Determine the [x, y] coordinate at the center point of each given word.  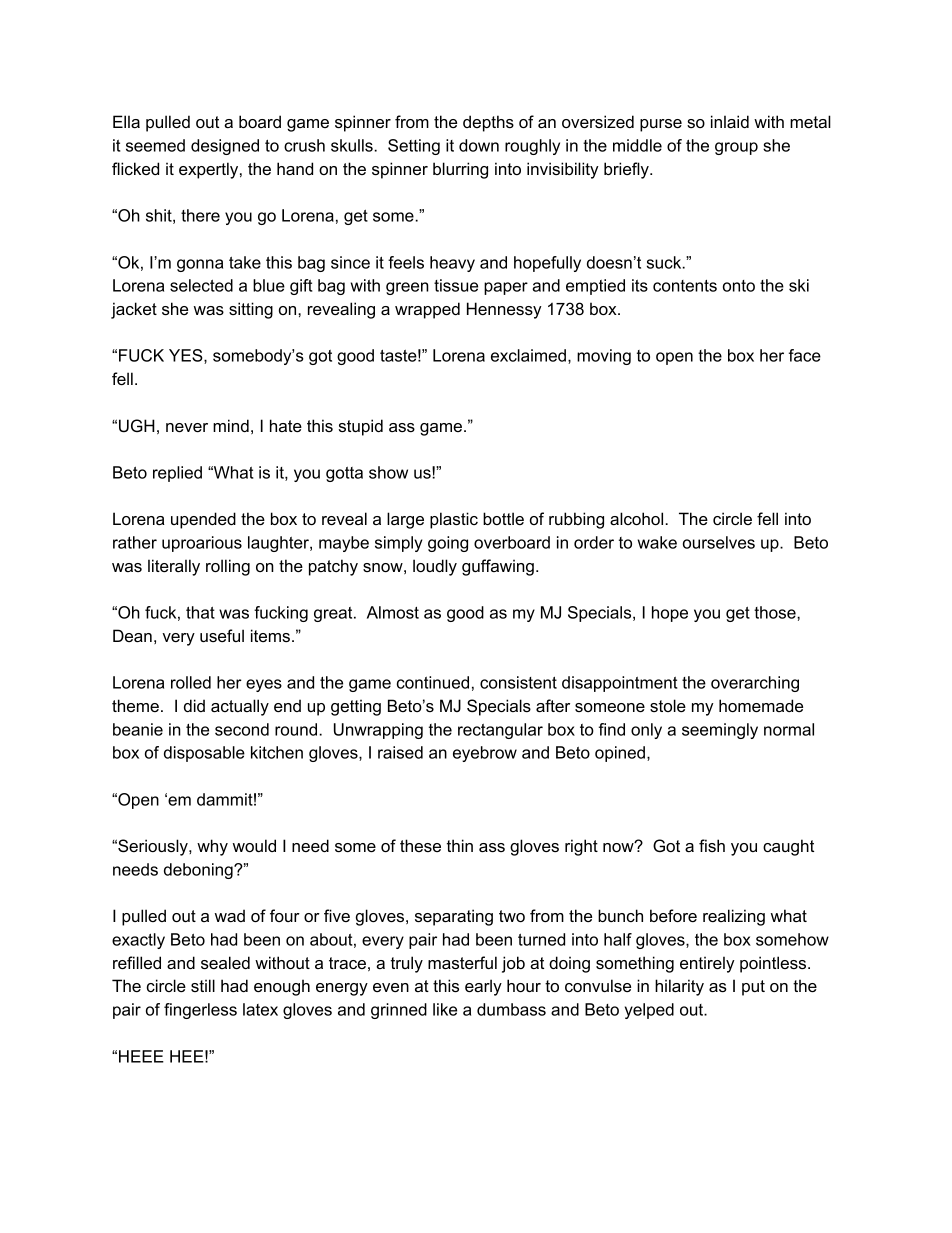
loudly [435, 567]
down [479, 145]
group [736, 148]
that [200, 612]
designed [225, 147]
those [776, 612]
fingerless [200, 1011]
